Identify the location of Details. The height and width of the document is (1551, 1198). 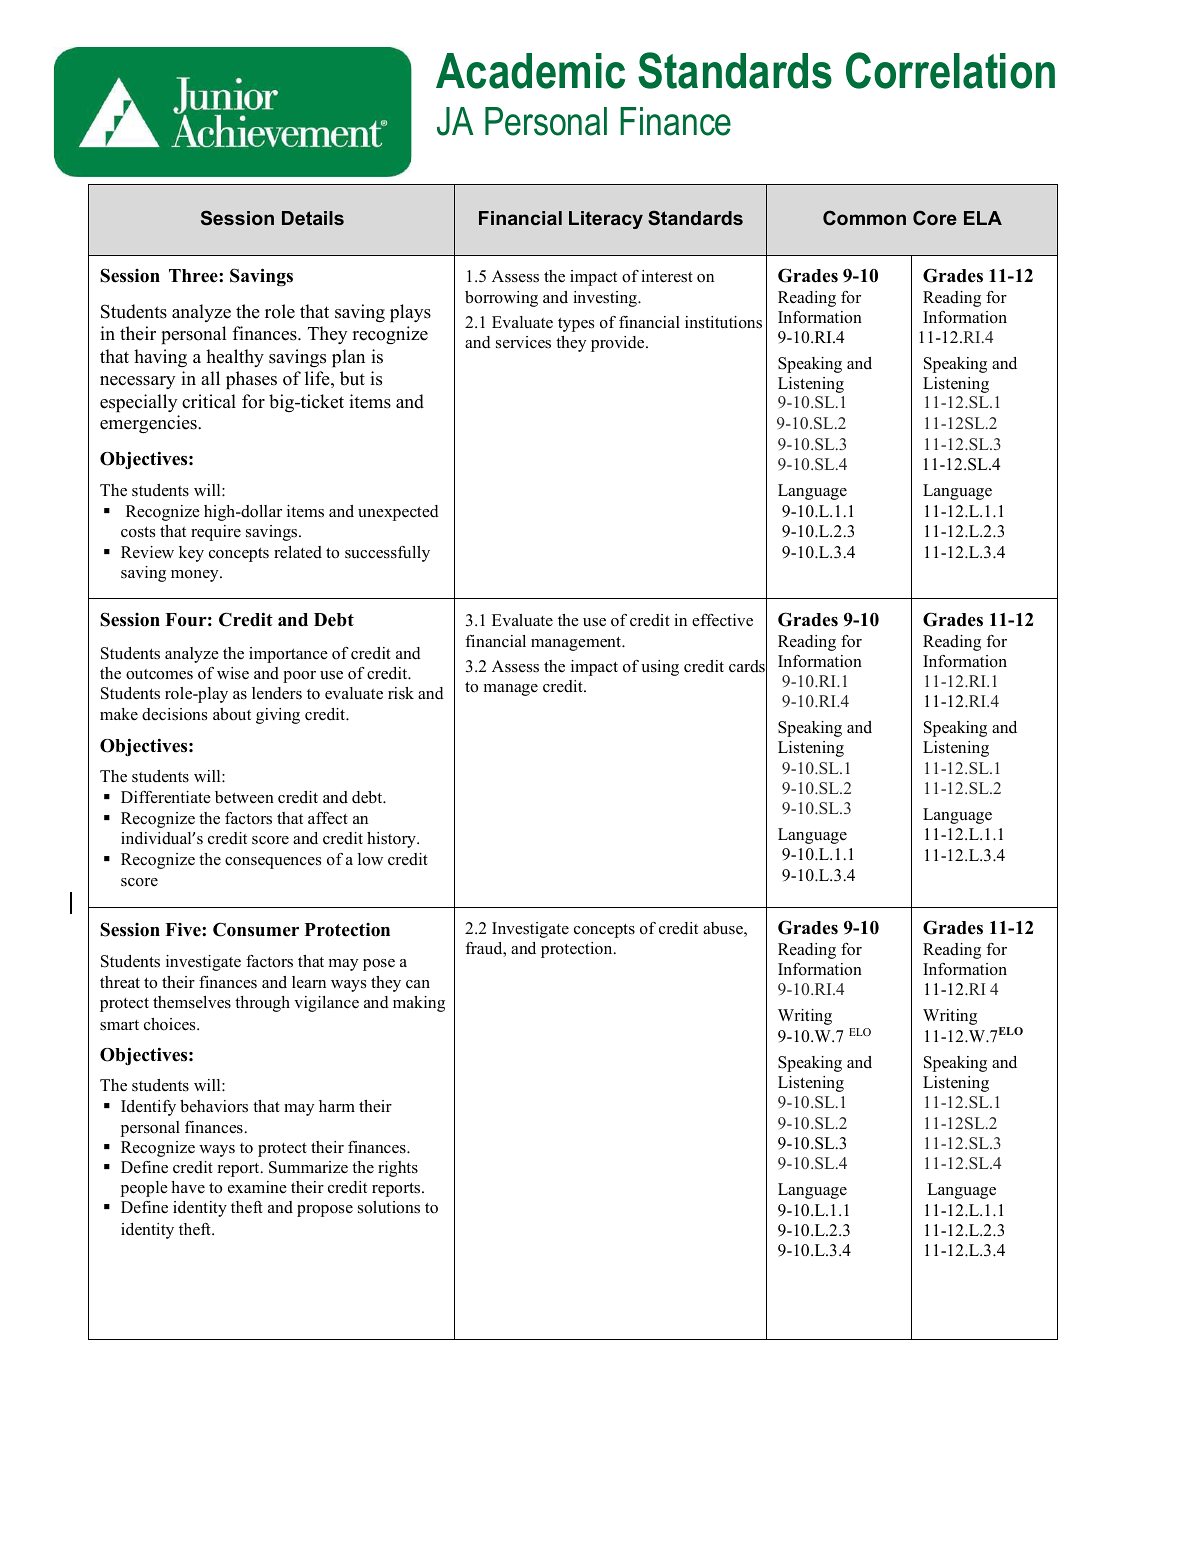
(313, 218).
